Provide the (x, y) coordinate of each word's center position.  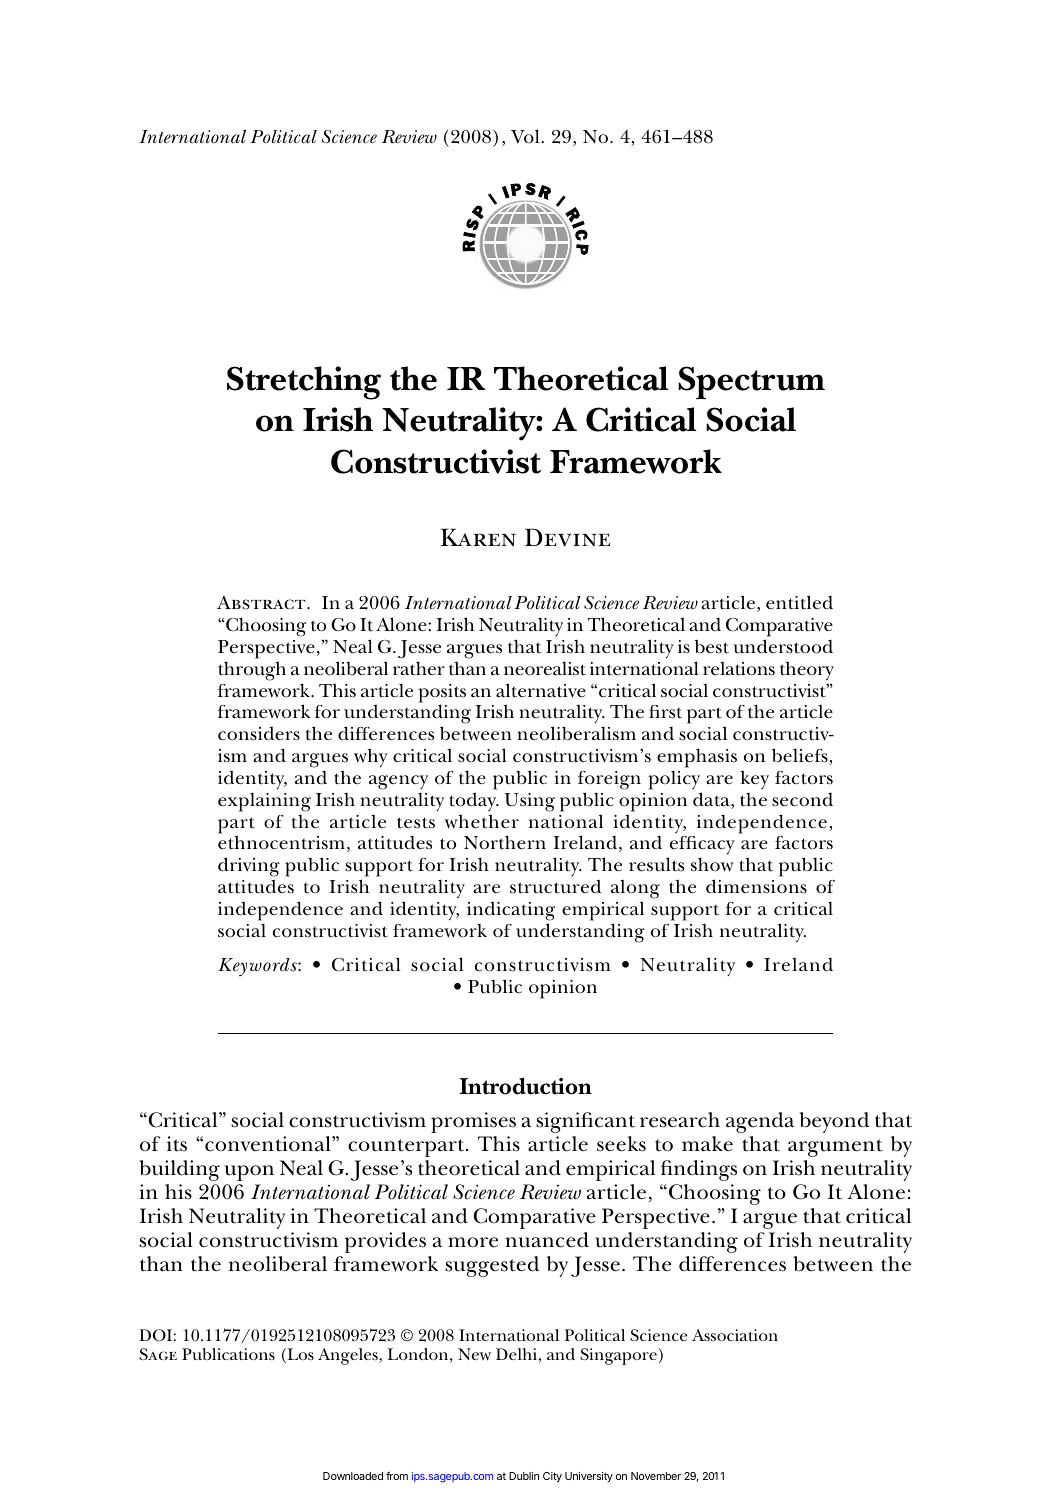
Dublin (524, 1476)
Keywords (258, 967)
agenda (760, 1122)
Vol (525, 136)
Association (735, 1335)
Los (299, 1355)
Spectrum (751, 382)
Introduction (525, 1086)
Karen (478, 537)
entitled (799, 602)
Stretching (304, 383)
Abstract (262, 603)
